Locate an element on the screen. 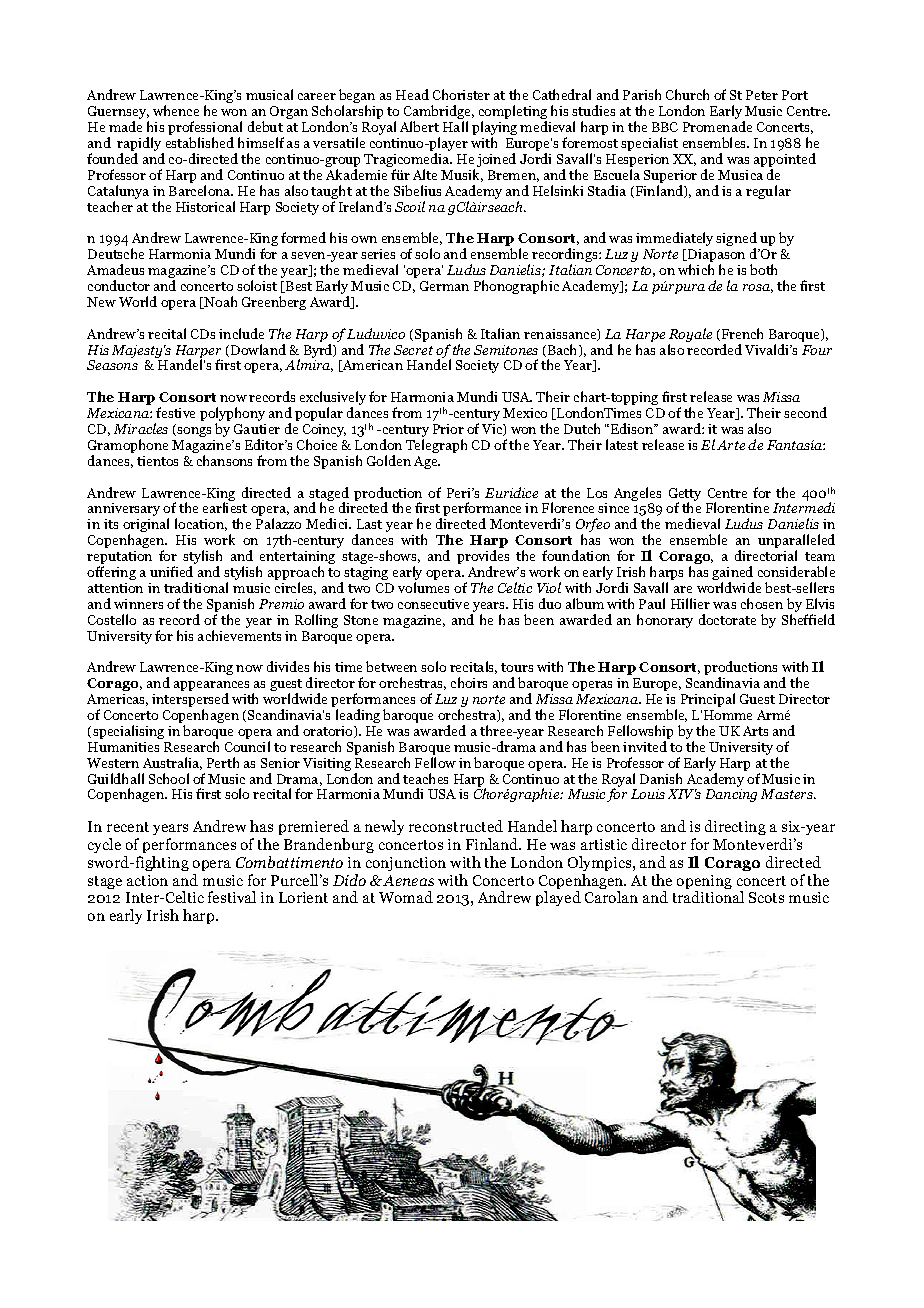 Image resolution: width=924 pixels, height=1308 pixels. Noah is located at coordinates (220, 302).
